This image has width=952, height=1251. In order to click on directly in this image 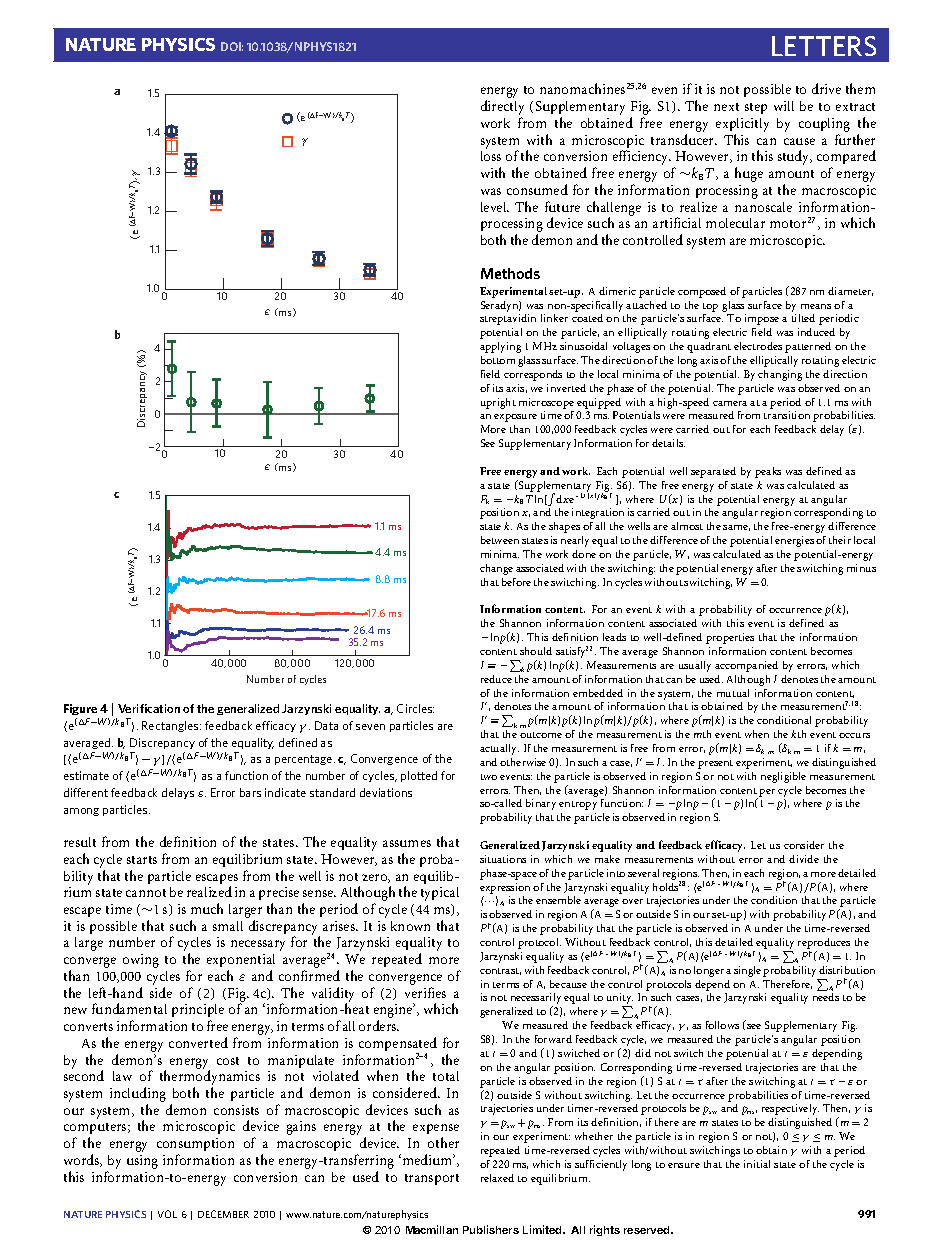, I will do `click(502, 109)`.
